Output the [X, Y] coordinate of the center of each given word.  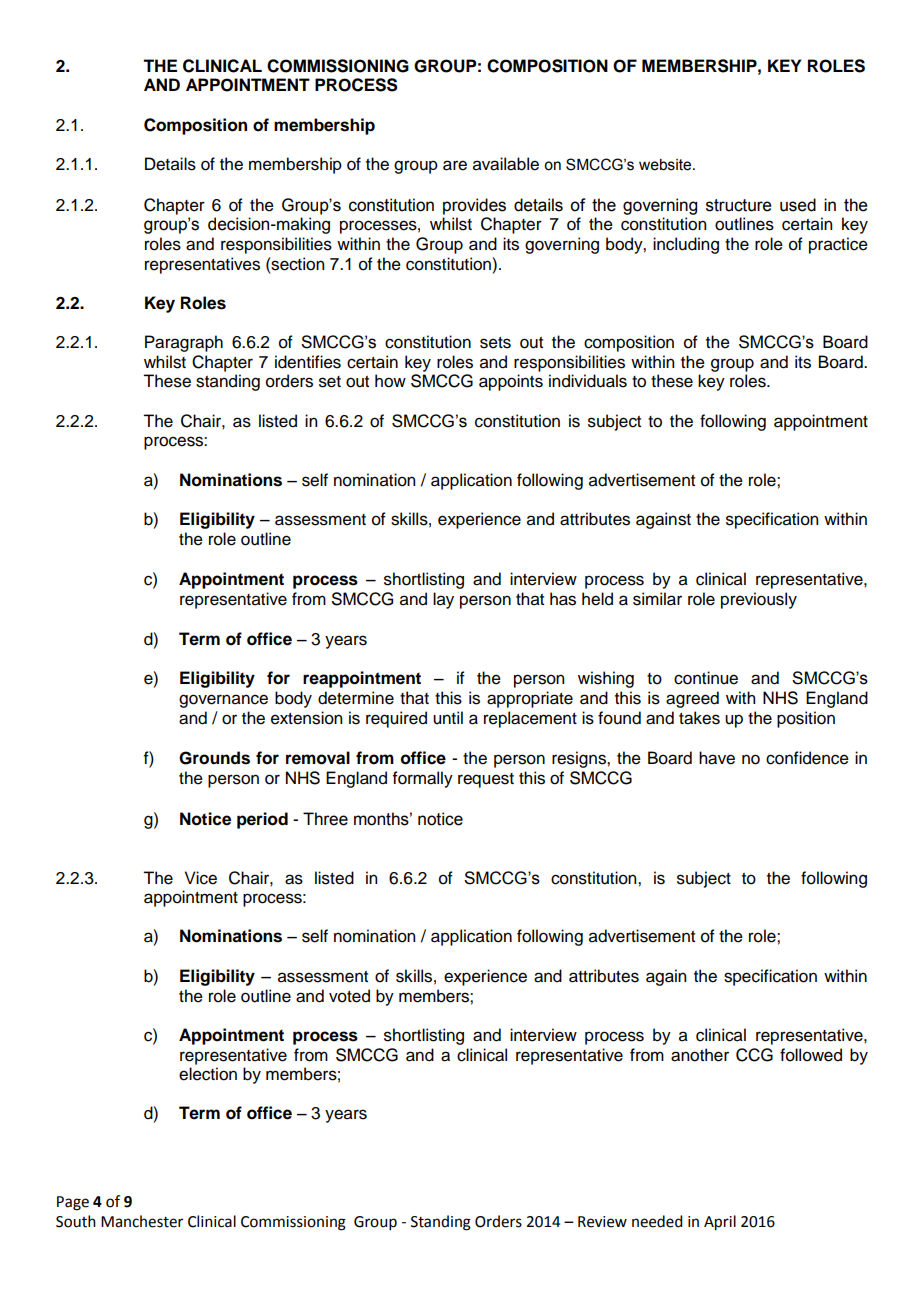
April [720, 1223]
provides [474, 206]
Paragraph [184, 343]
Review [602, 1222]
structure [739, 205]
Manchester [142, 1221]
